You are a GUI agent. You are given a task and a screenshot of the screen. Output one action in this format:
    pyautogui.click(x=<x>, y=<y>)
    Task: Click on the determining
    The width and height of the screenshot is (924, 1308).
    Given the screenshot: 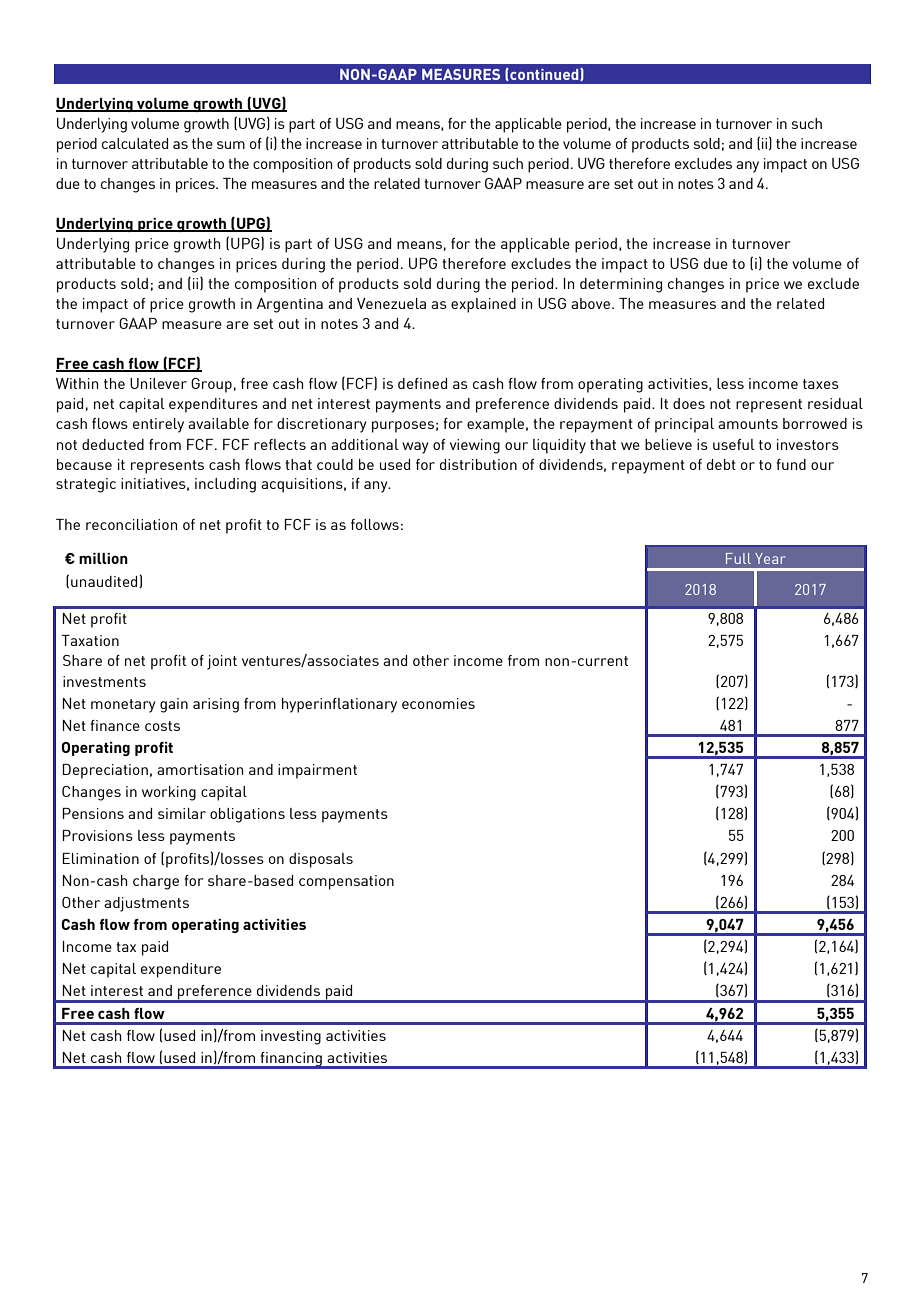 What is the action you would take?
    pyautogui.click(x=621, y=285)
